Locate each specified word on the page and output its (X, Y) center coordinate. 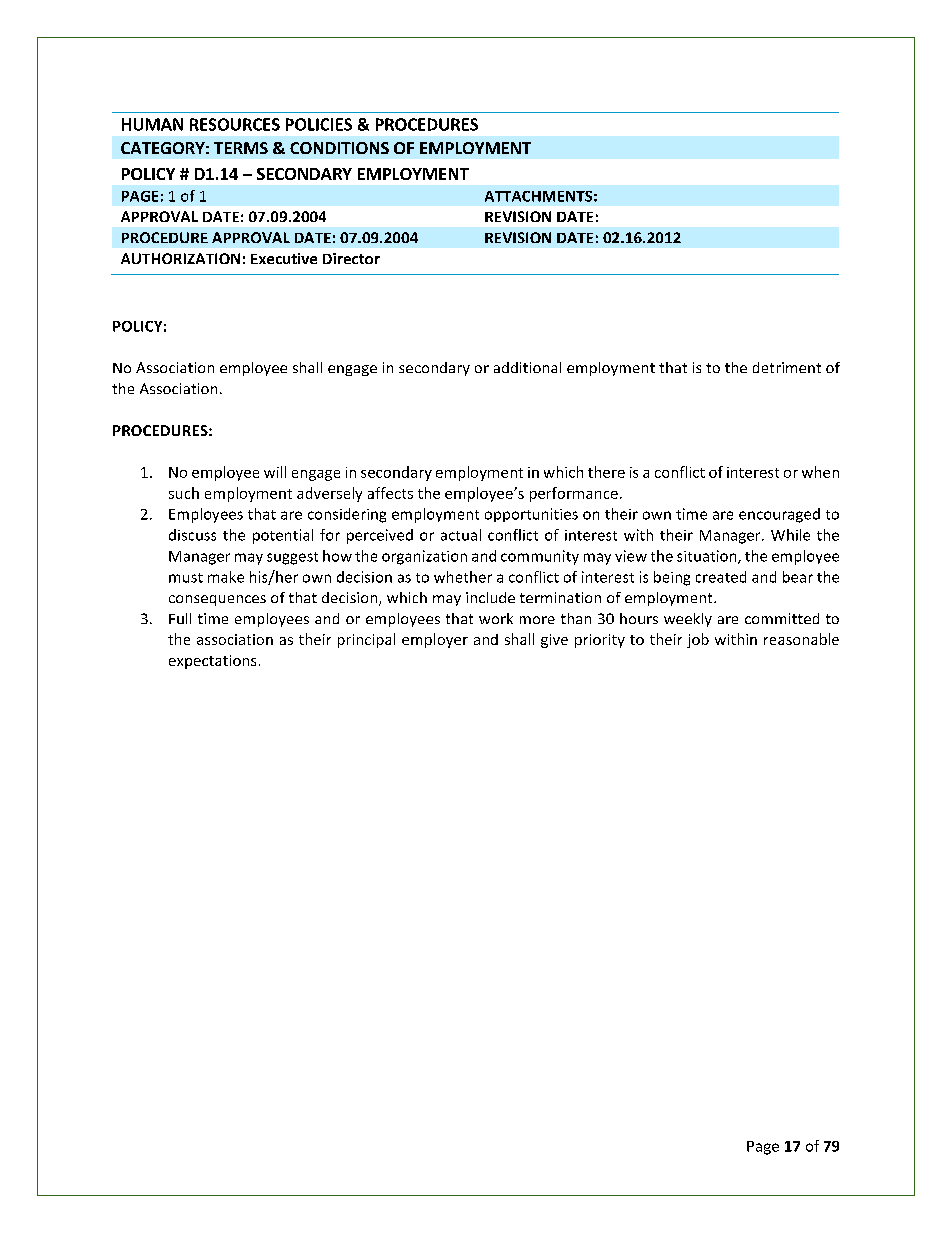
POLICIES (319, 124)
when (820, 472)
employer (435, 640)
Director (351, 258)
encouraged (779, 515)
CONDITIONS (339, 148)
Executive (284, 258)
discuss (192, 535)
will (275, 472)
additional (527, 367)
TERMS (241, 148)
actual (461, 535)
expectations (212, 662)
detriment (787, 367)
